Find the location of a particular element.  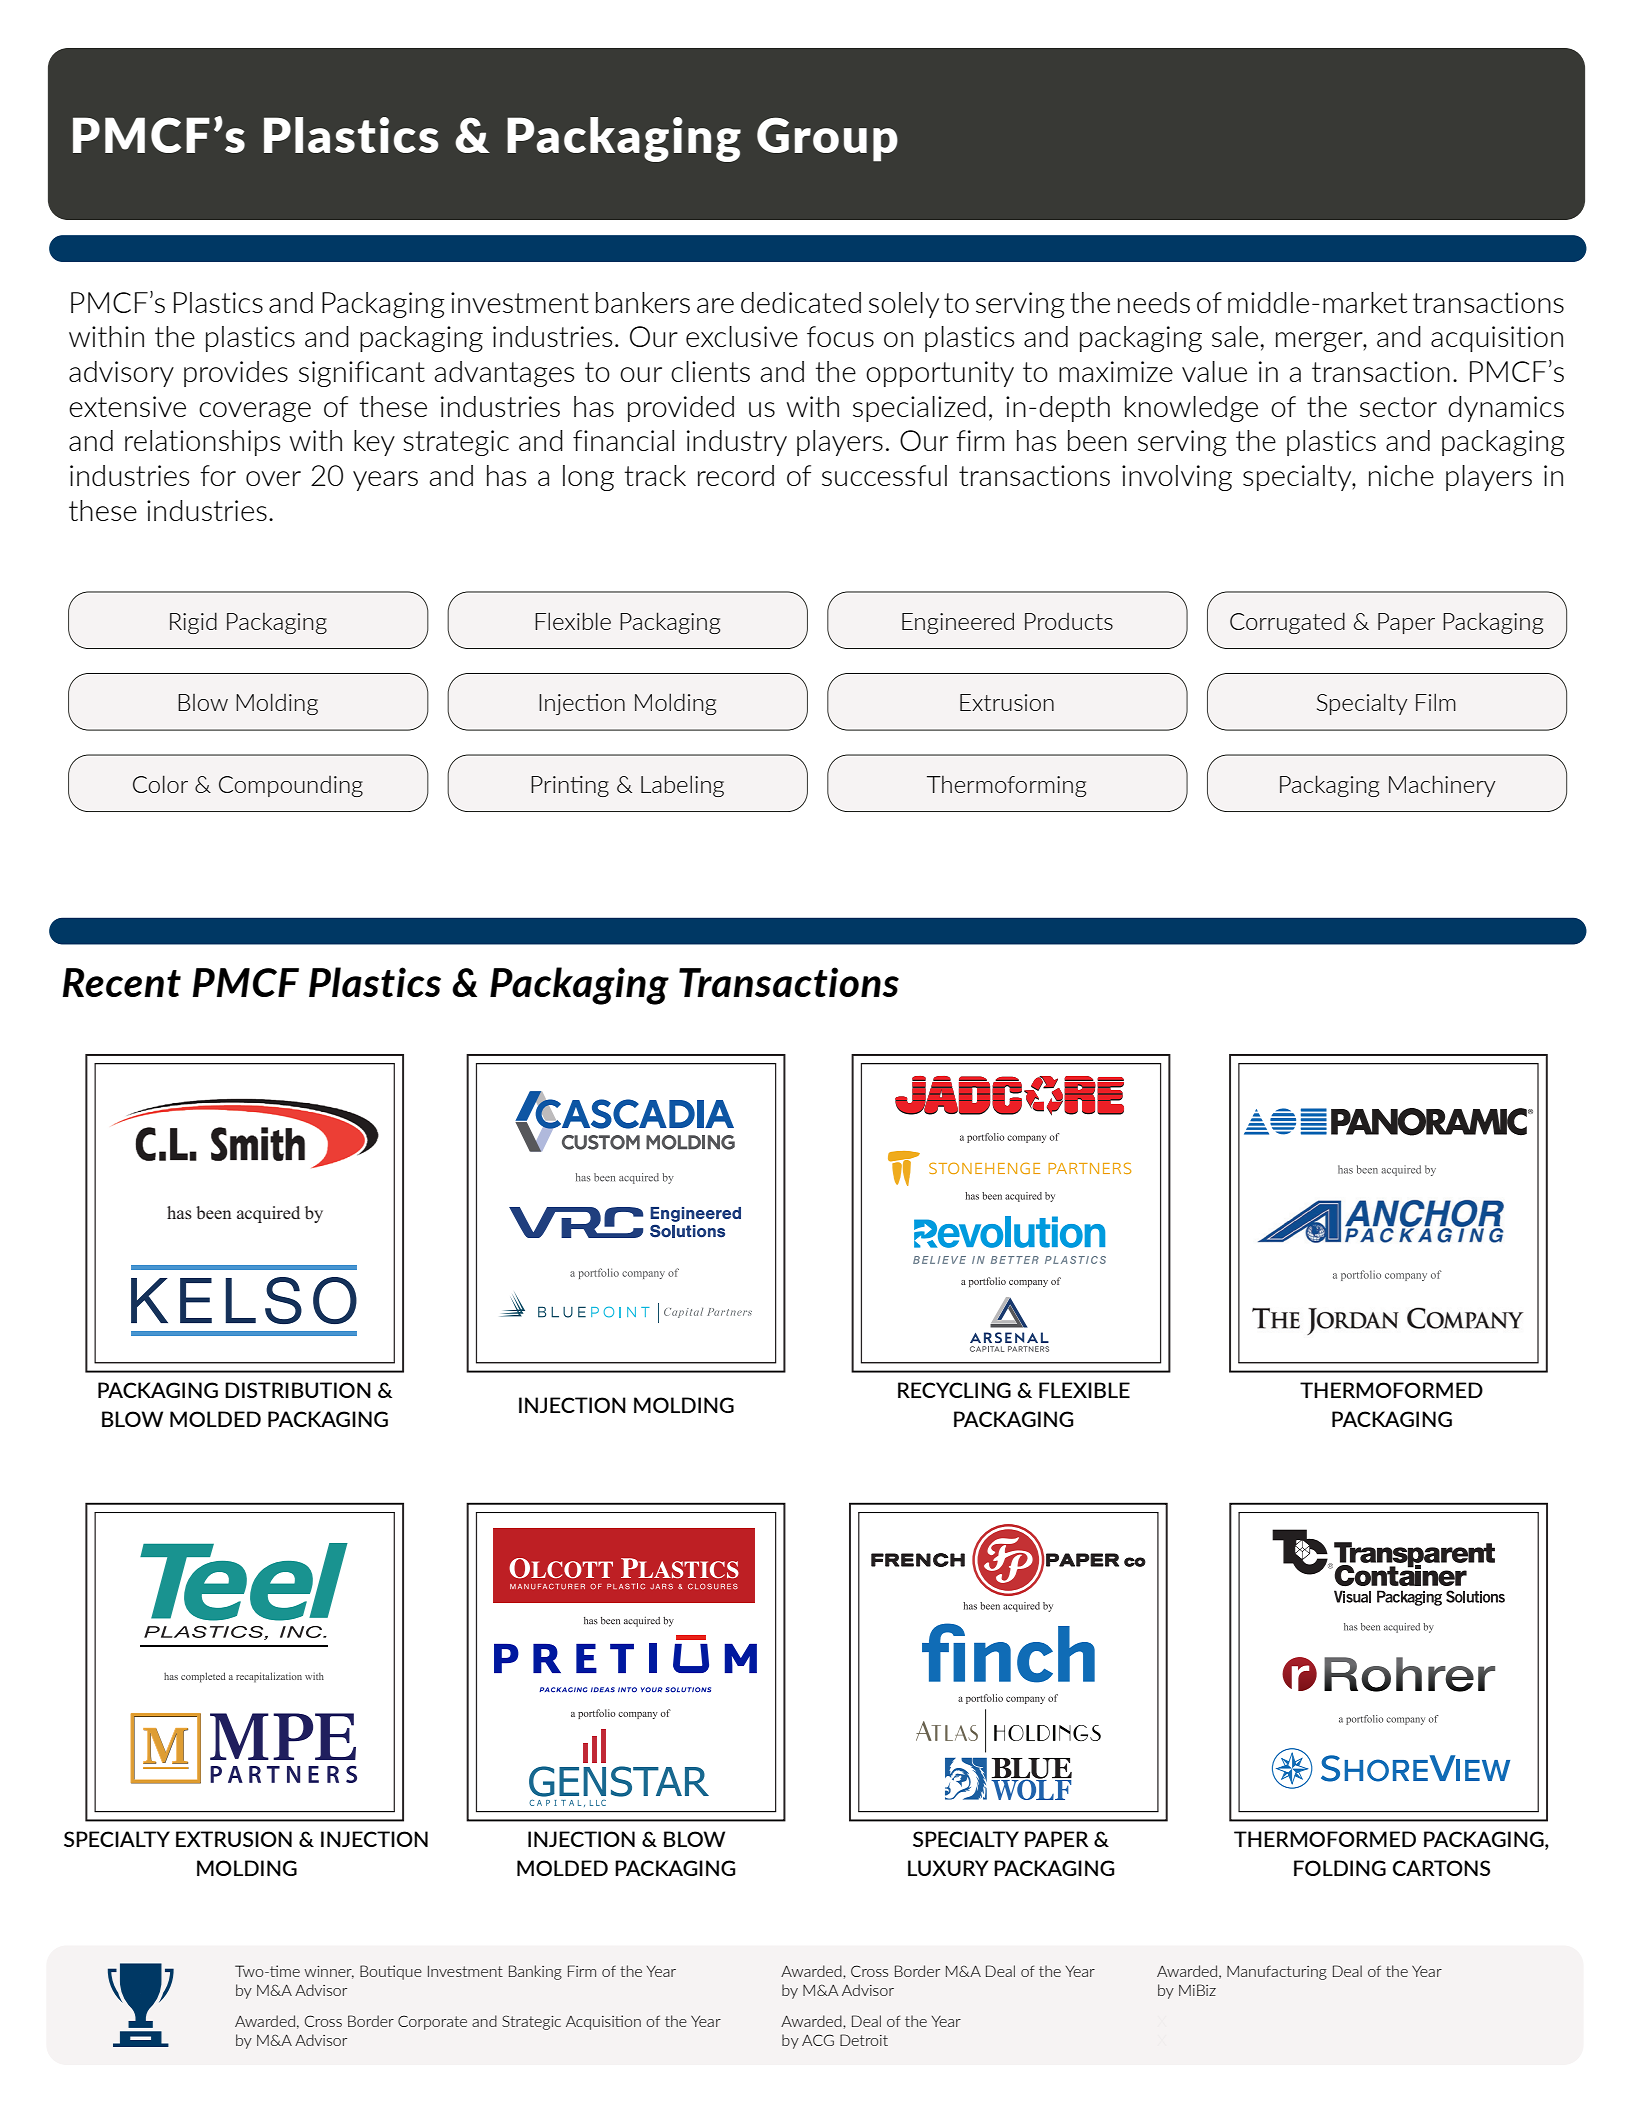

winner is located at coordinates (329, 1972).
